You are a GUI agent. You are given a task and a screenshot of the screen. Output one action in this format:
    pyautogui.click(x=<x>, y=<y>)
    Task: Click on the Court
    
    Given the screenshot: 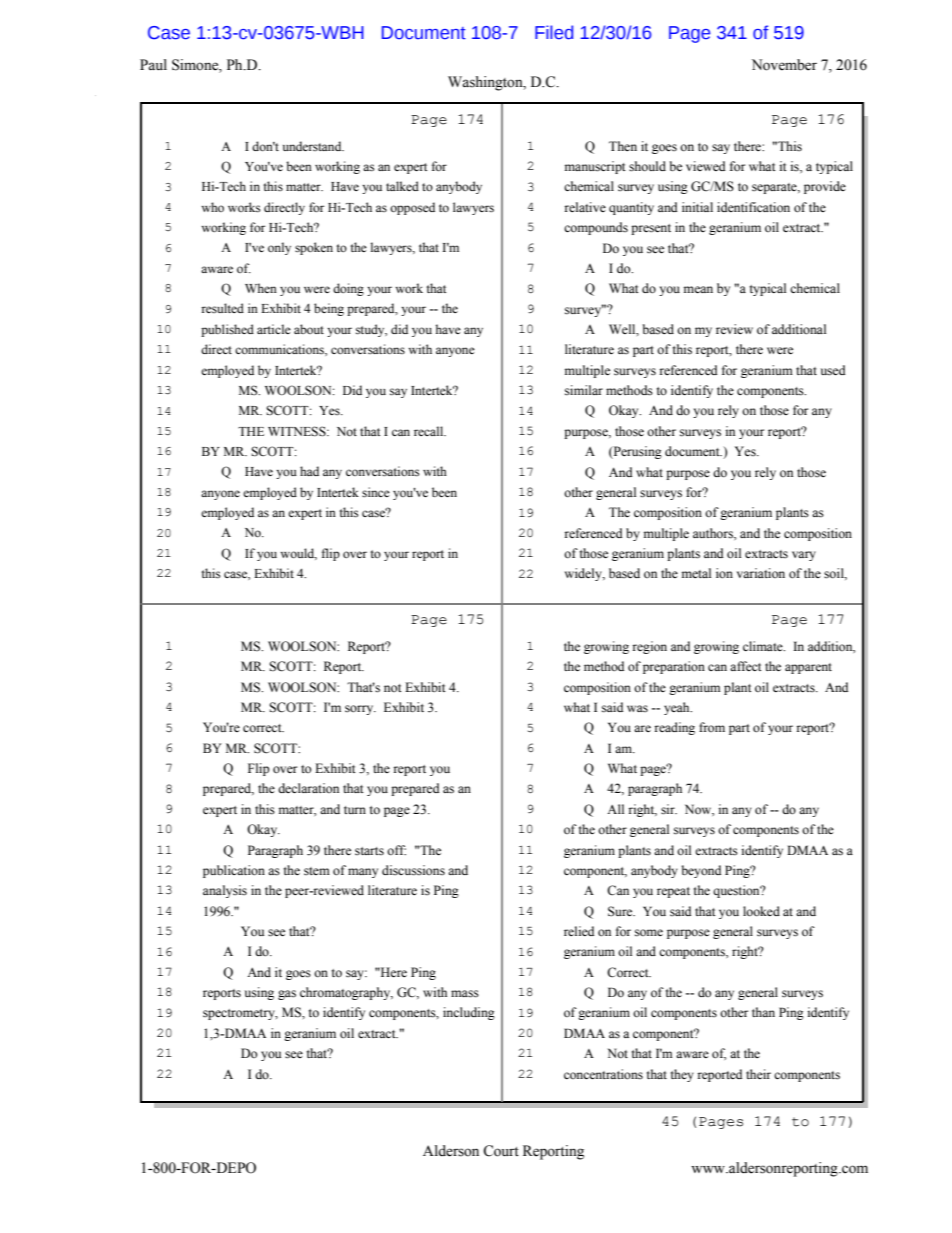 What is the action you would take?
    pyautogui.click(x=501, y=1151)
